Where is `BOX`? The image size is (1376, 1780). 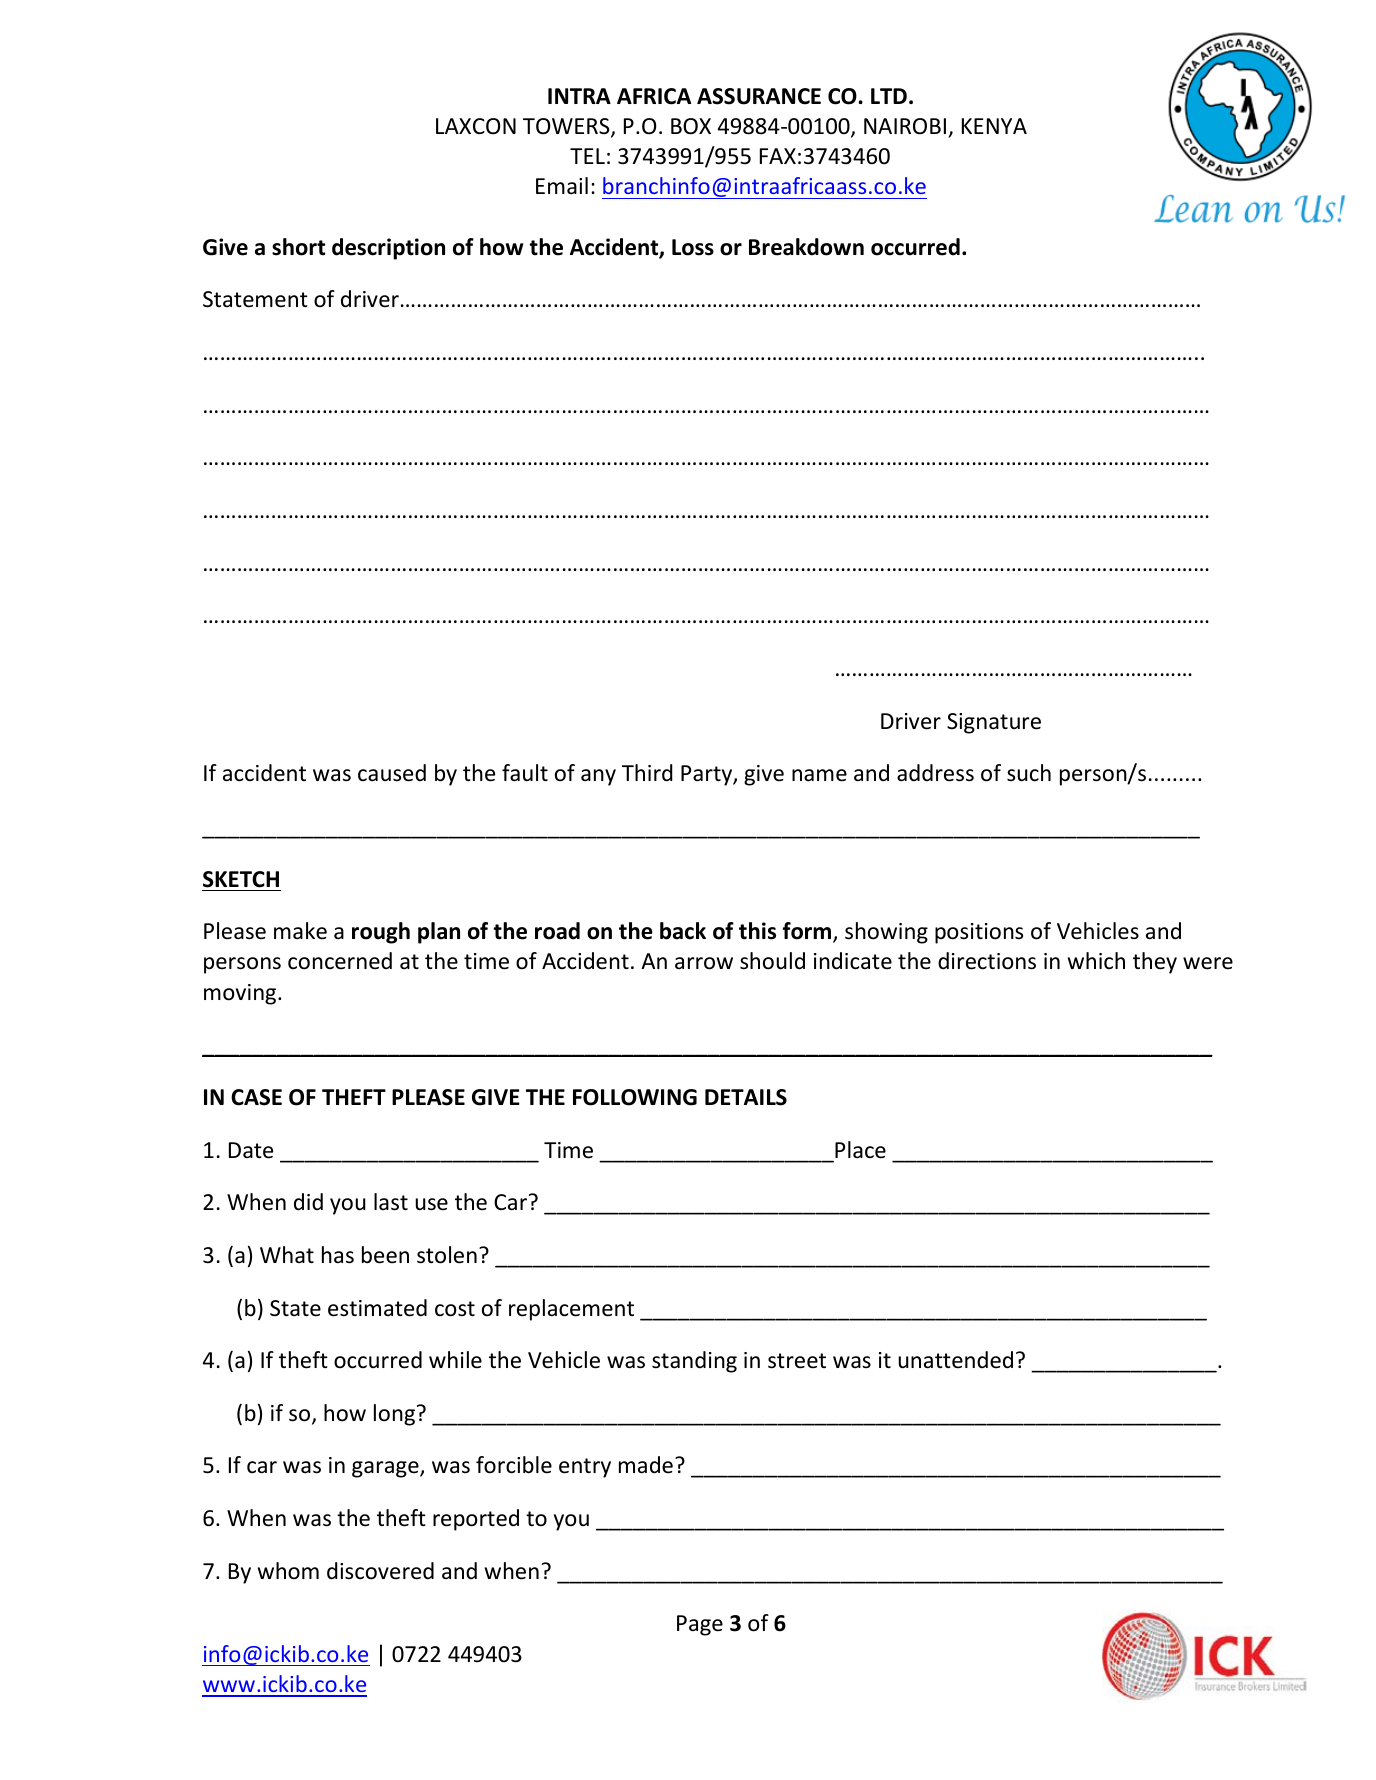
BOX is located at coordinates (691, 126).
